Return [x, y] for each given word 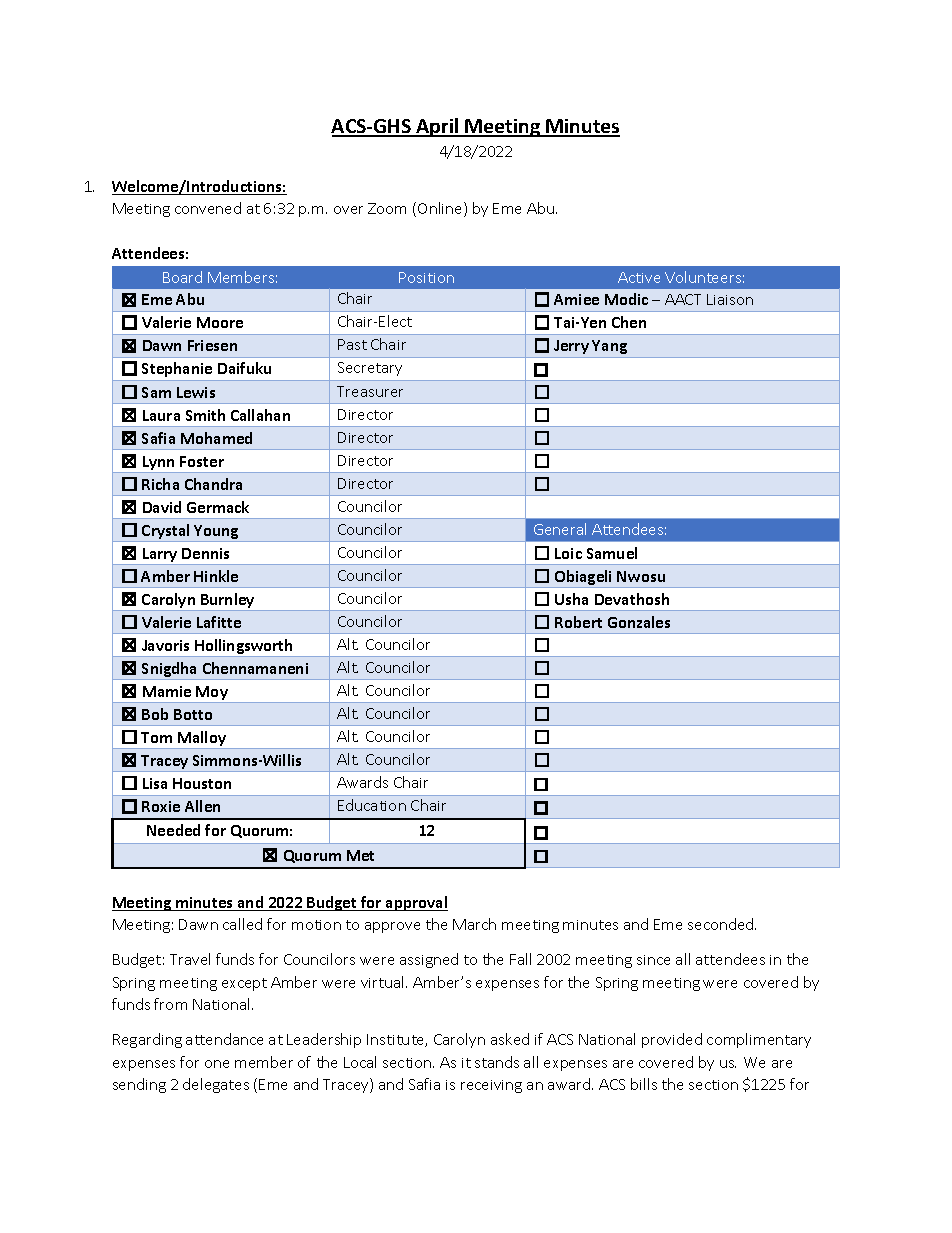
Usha [571, 599]
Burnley [228, 602]
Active [639, 277]
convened [208, 208]
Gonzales [639, 622]
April [437, 127]
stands [497, 1062]
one [217, 1064]
